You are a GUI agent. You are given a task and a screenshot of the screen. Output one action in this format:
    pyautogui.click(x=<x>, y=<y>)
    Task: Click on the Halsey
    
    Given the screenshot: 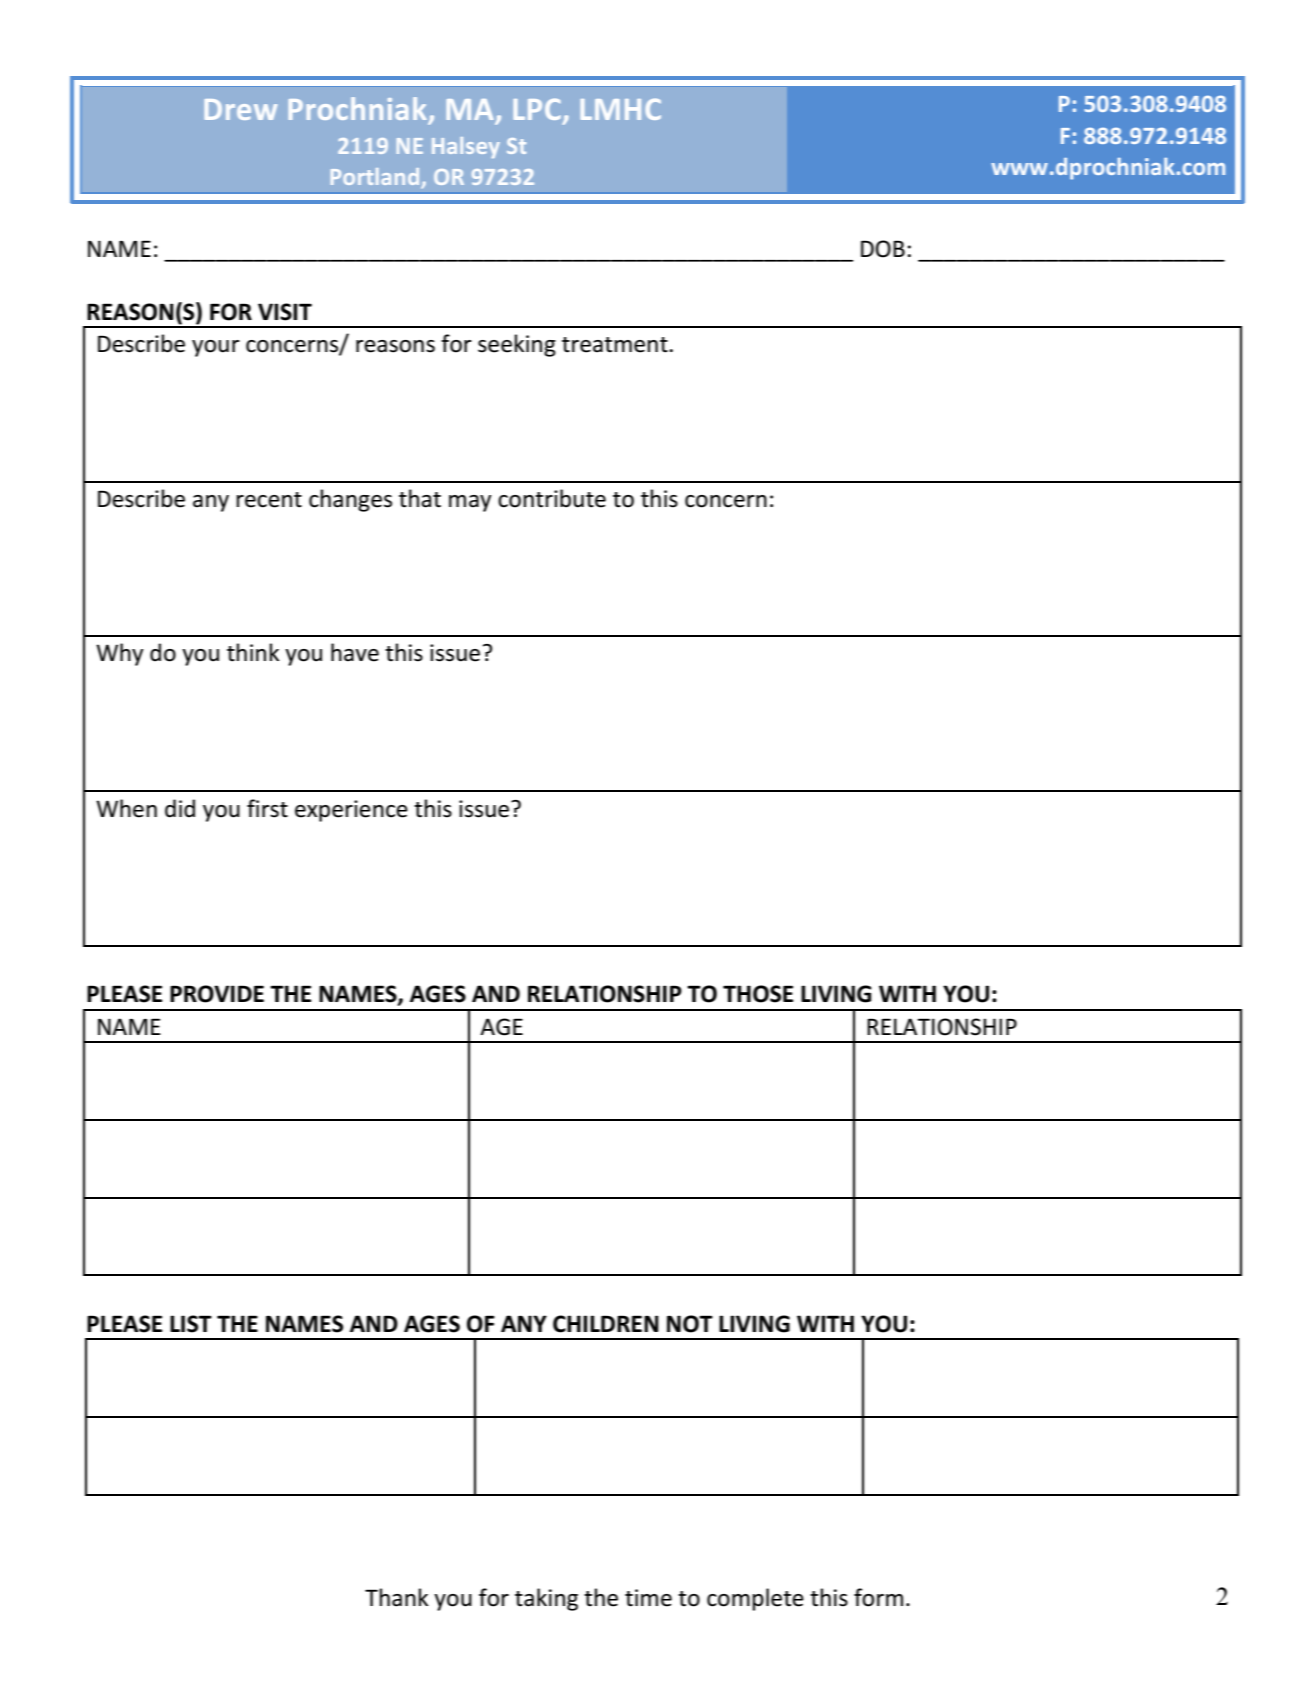 What is the action you would take?
    pyautogui.click(x=466, y=147)
